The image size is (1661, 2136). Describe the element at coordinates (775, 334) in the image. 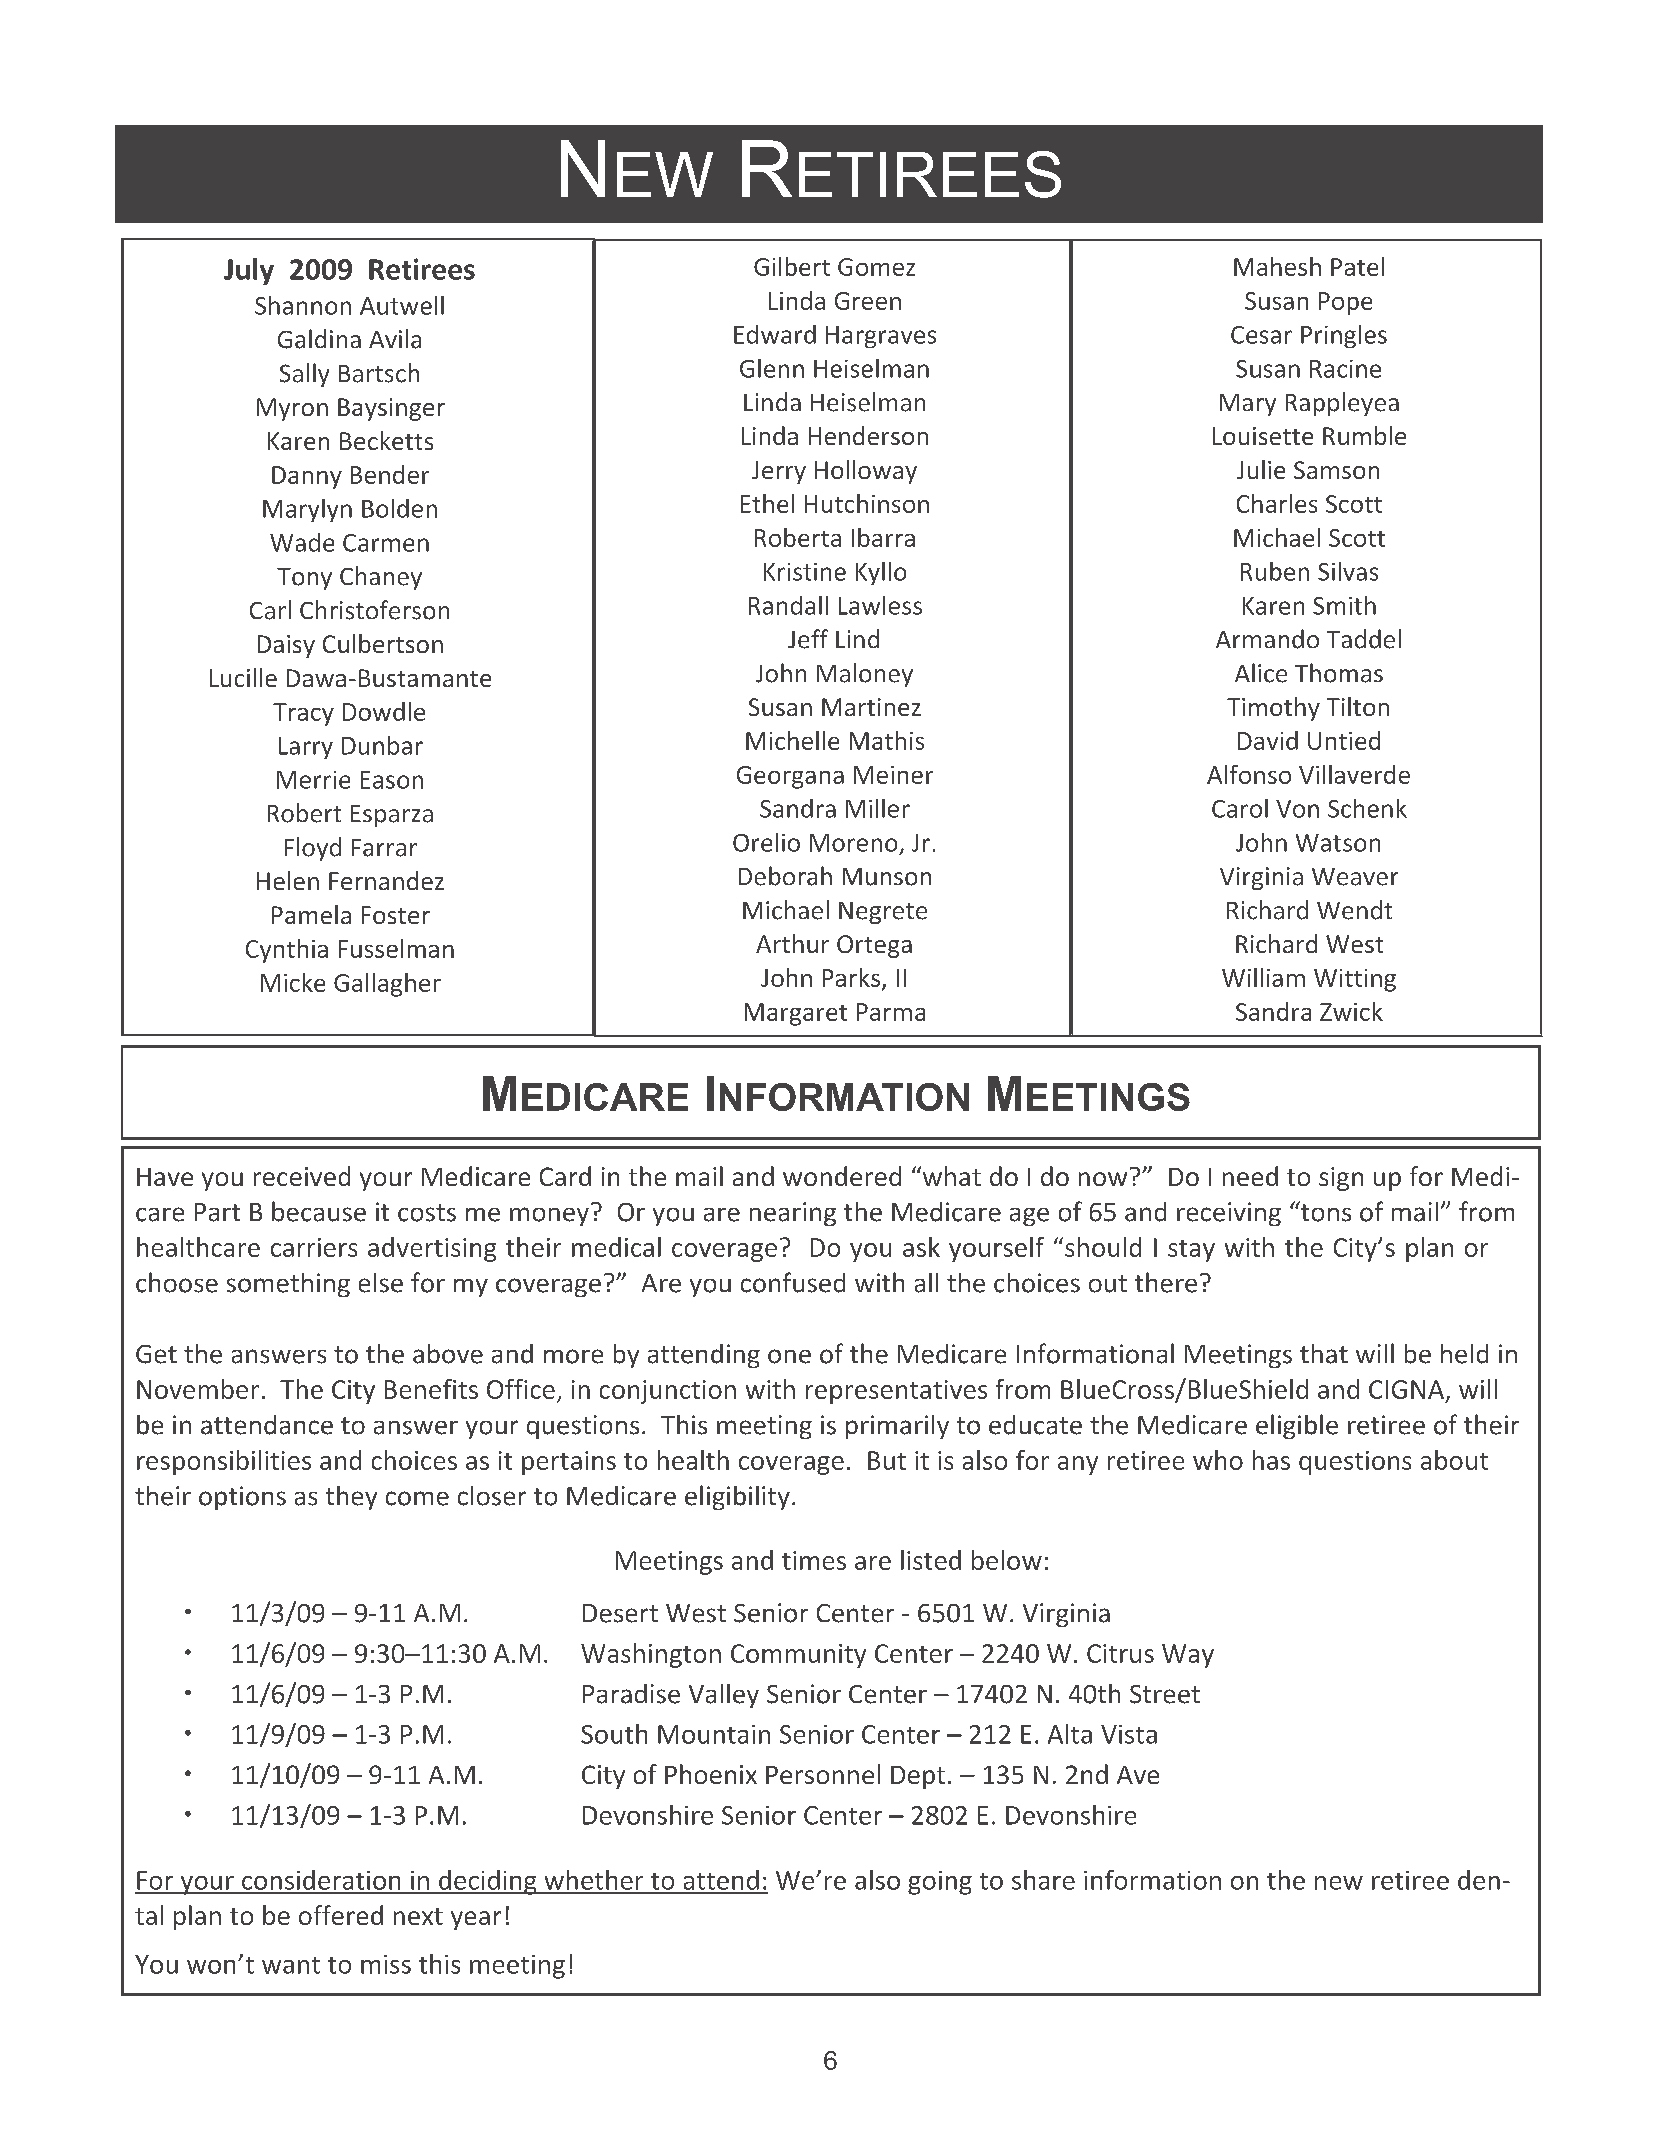

I see `Edward` at that location.
